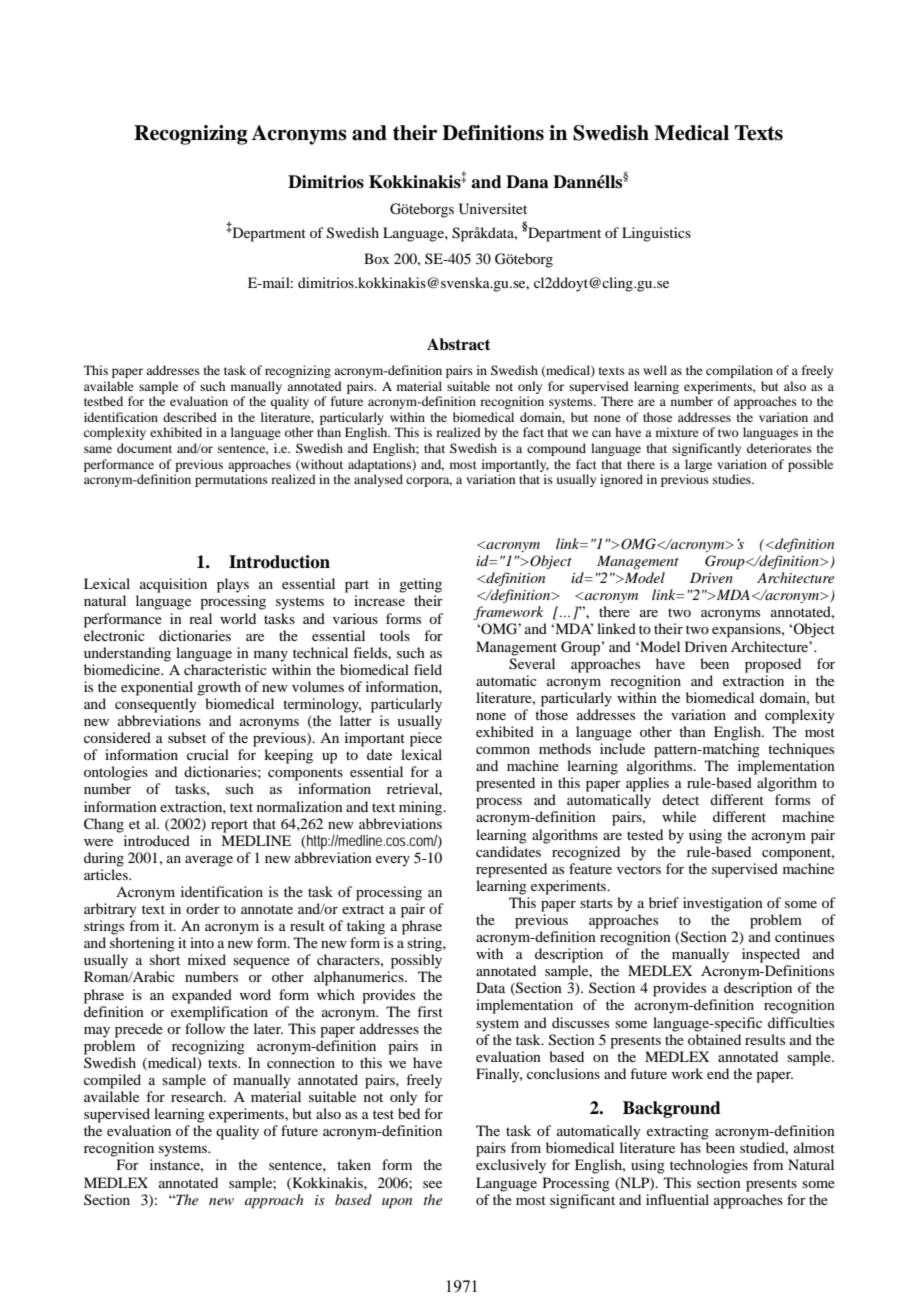  What do you see at coordinates (190, 417) in the document?
I see `described` at bounding box center [190, 417].
